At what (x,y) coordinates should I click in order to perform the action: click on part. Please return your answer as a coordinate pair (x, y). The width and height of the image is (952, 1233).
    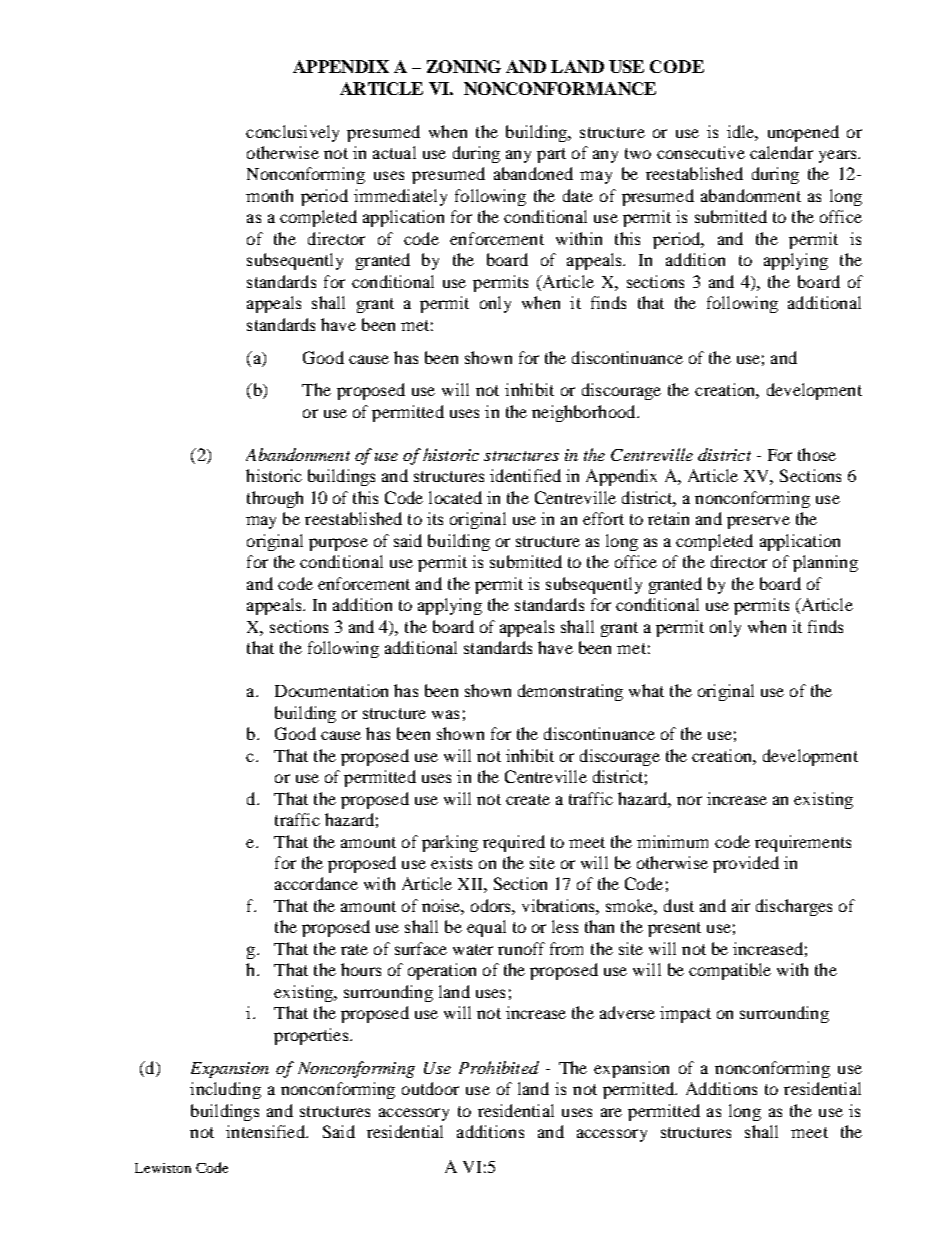
    Looking at the image, I should click on (551, 155).
